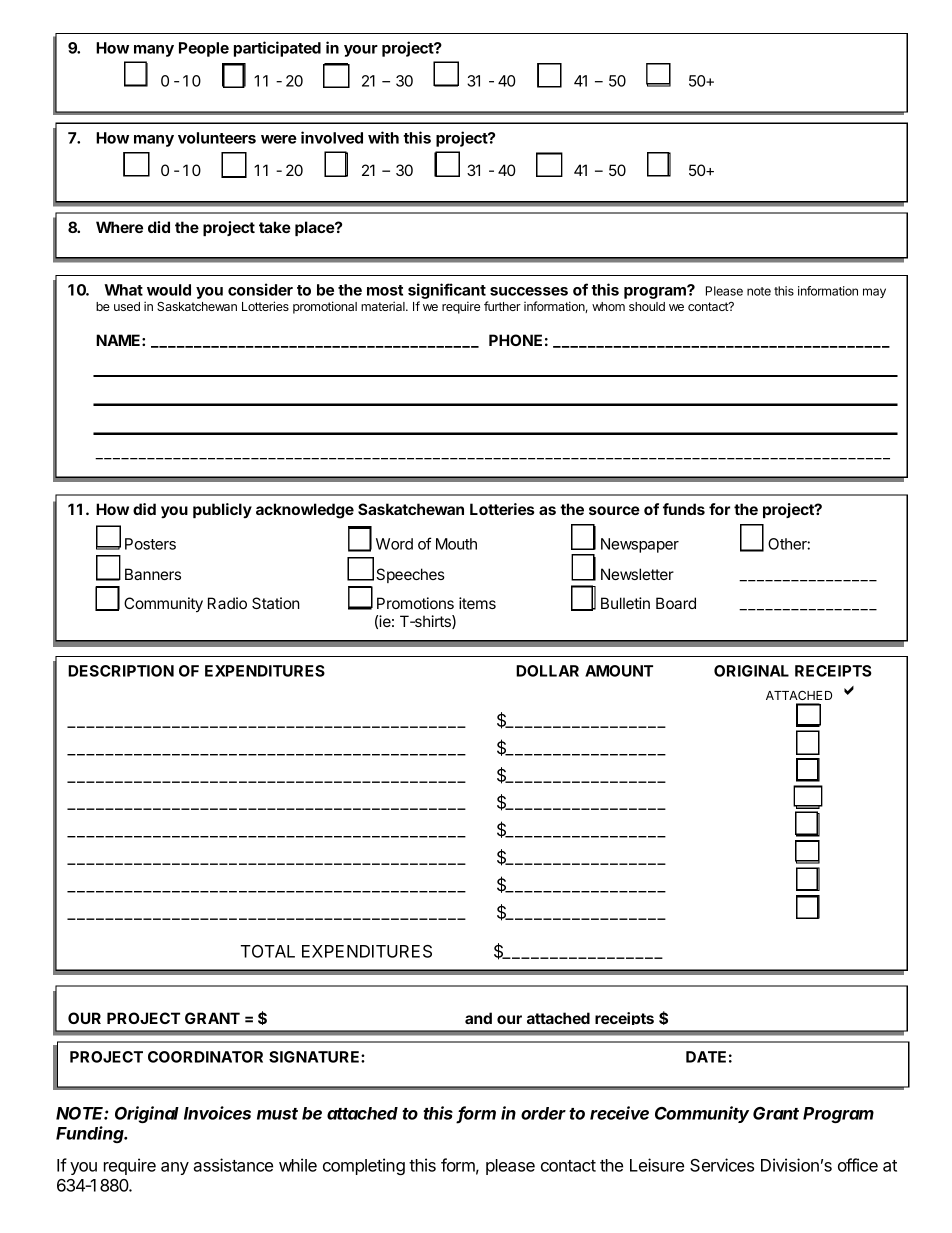  What do you see at coordinates (383, 137) in the page?
I see `with` at bounding box center [383, 137].
